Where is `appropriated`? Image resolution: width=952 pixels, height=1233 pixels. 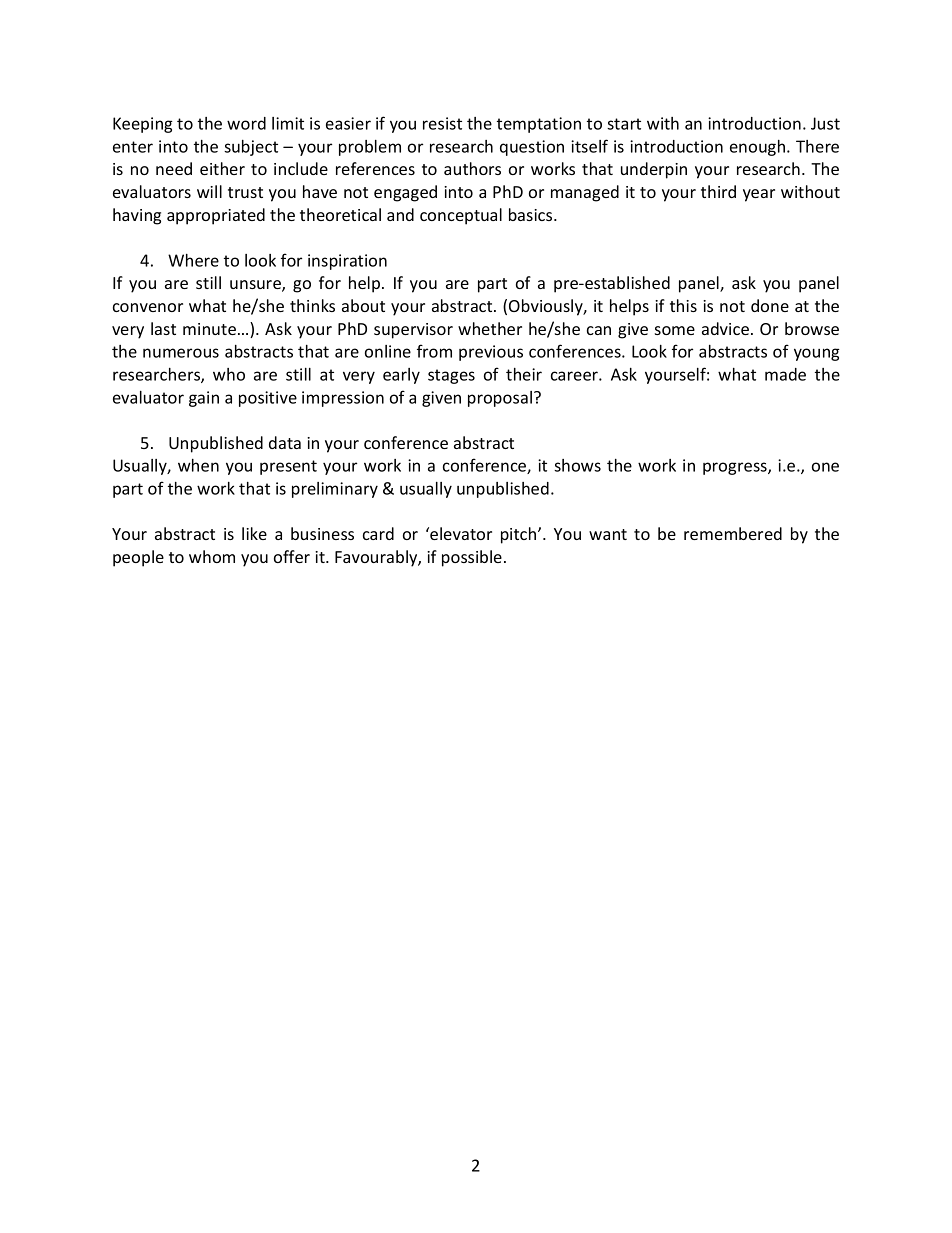
appropriated is located at coordinates (216, 216).
